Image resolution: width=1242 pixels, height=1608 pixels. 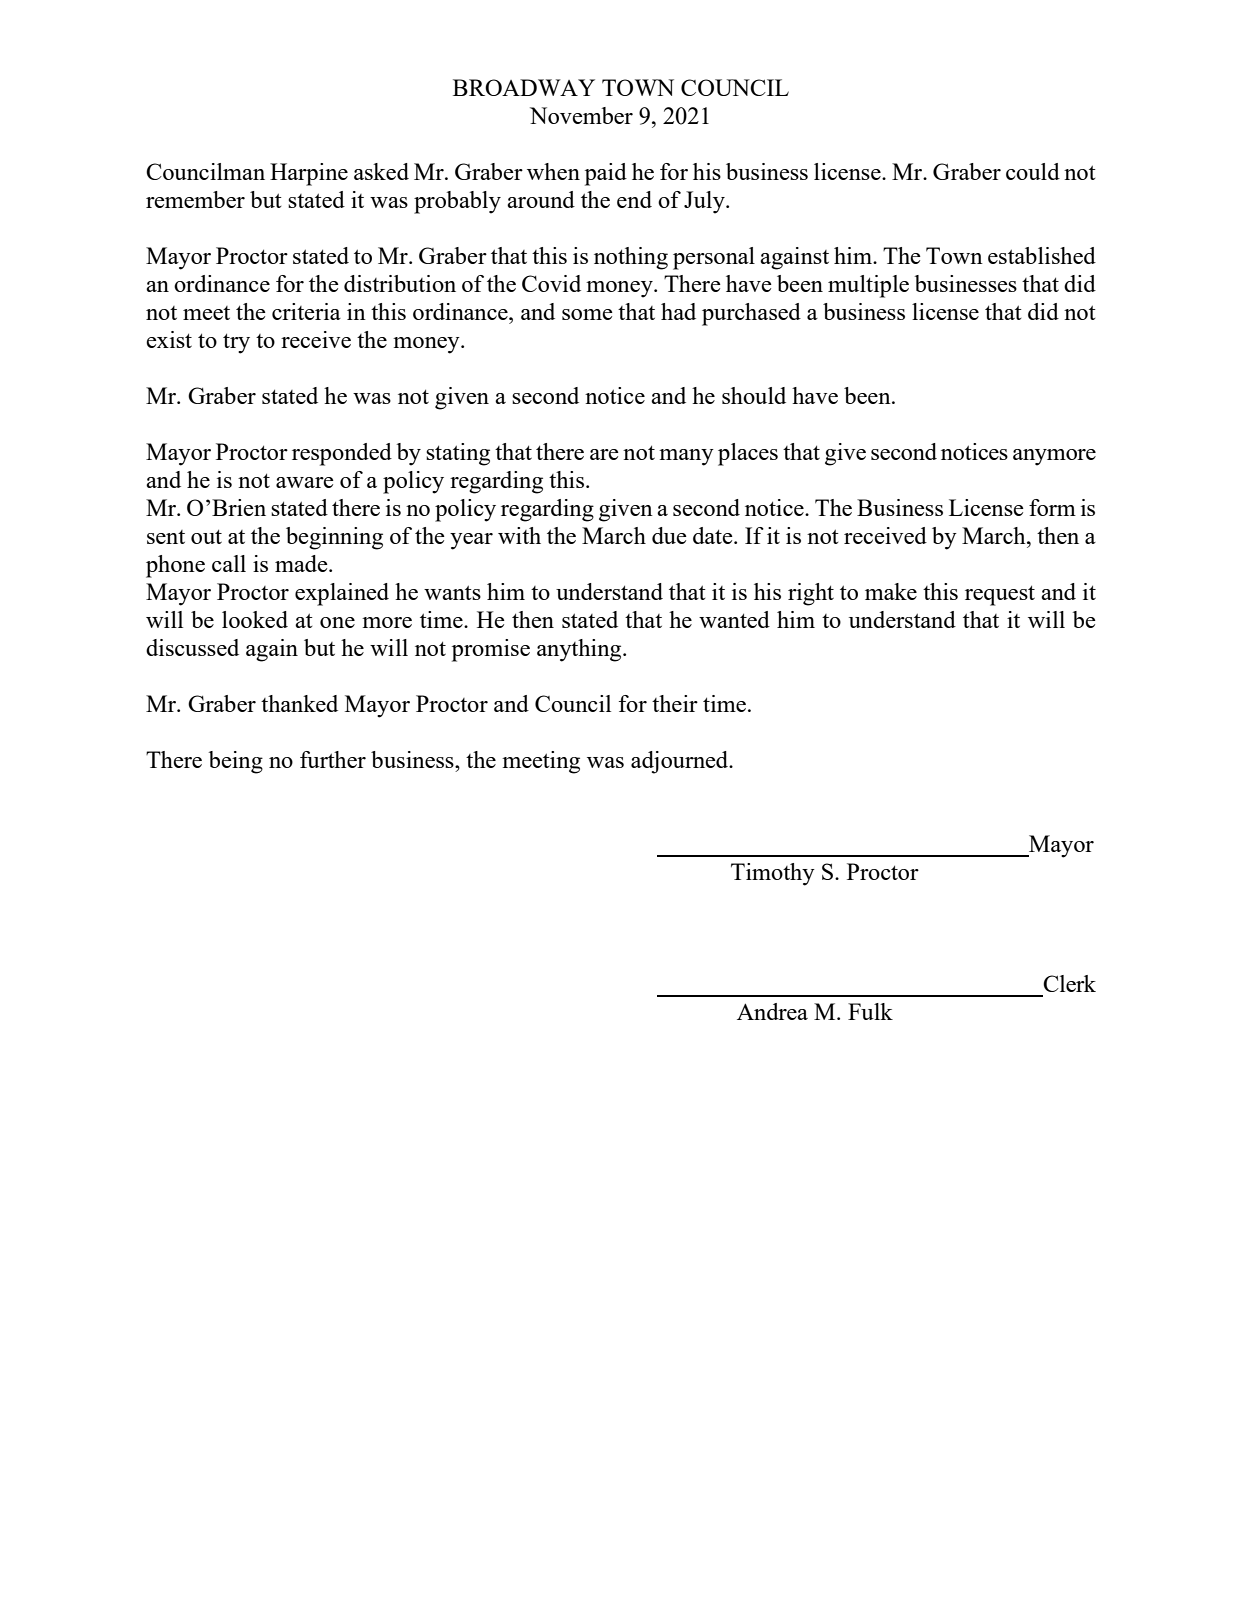 I want to click on aware, so click(x=305, y=482).
